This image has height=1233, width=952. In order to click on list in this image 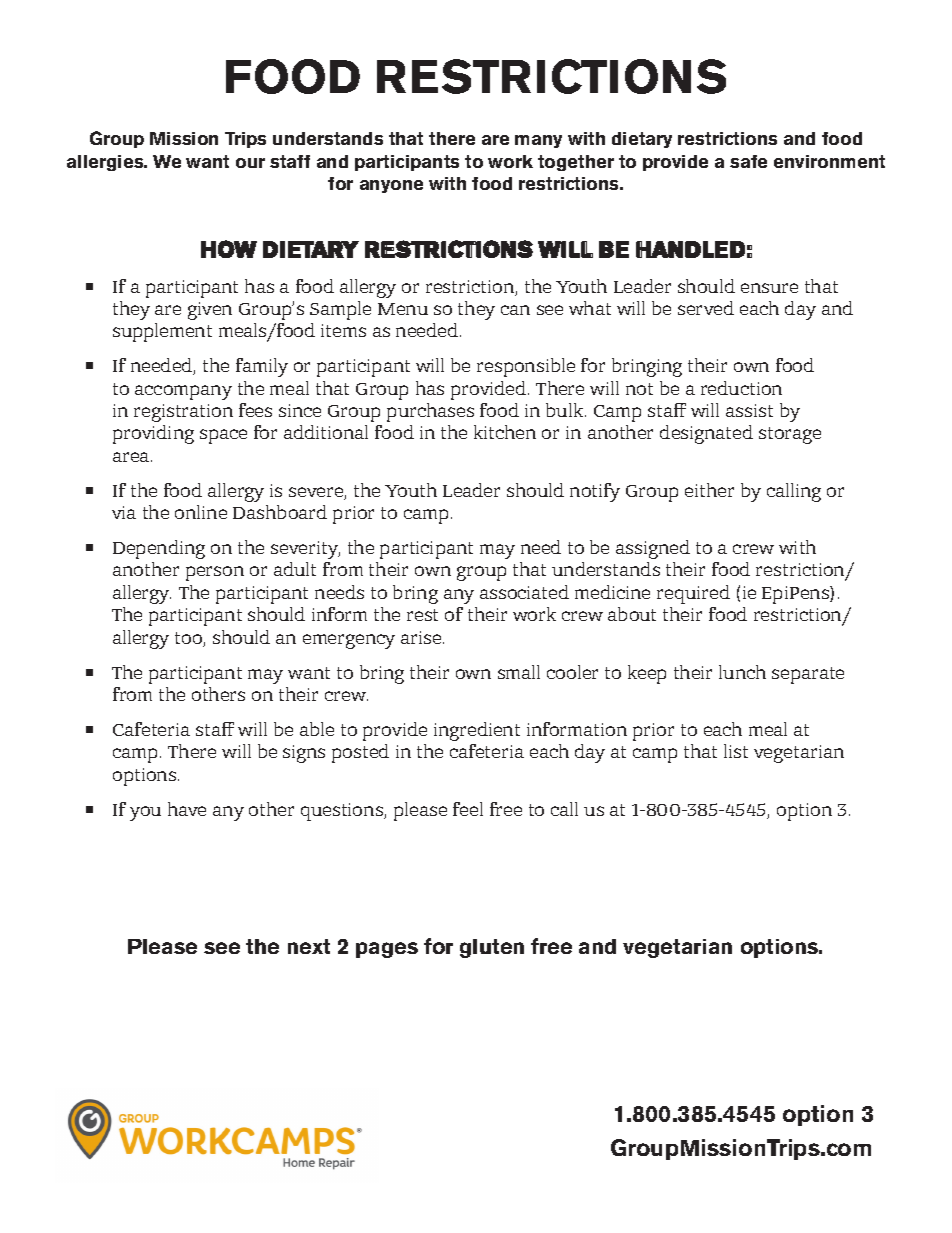, I will do `click(736, 751)`.
